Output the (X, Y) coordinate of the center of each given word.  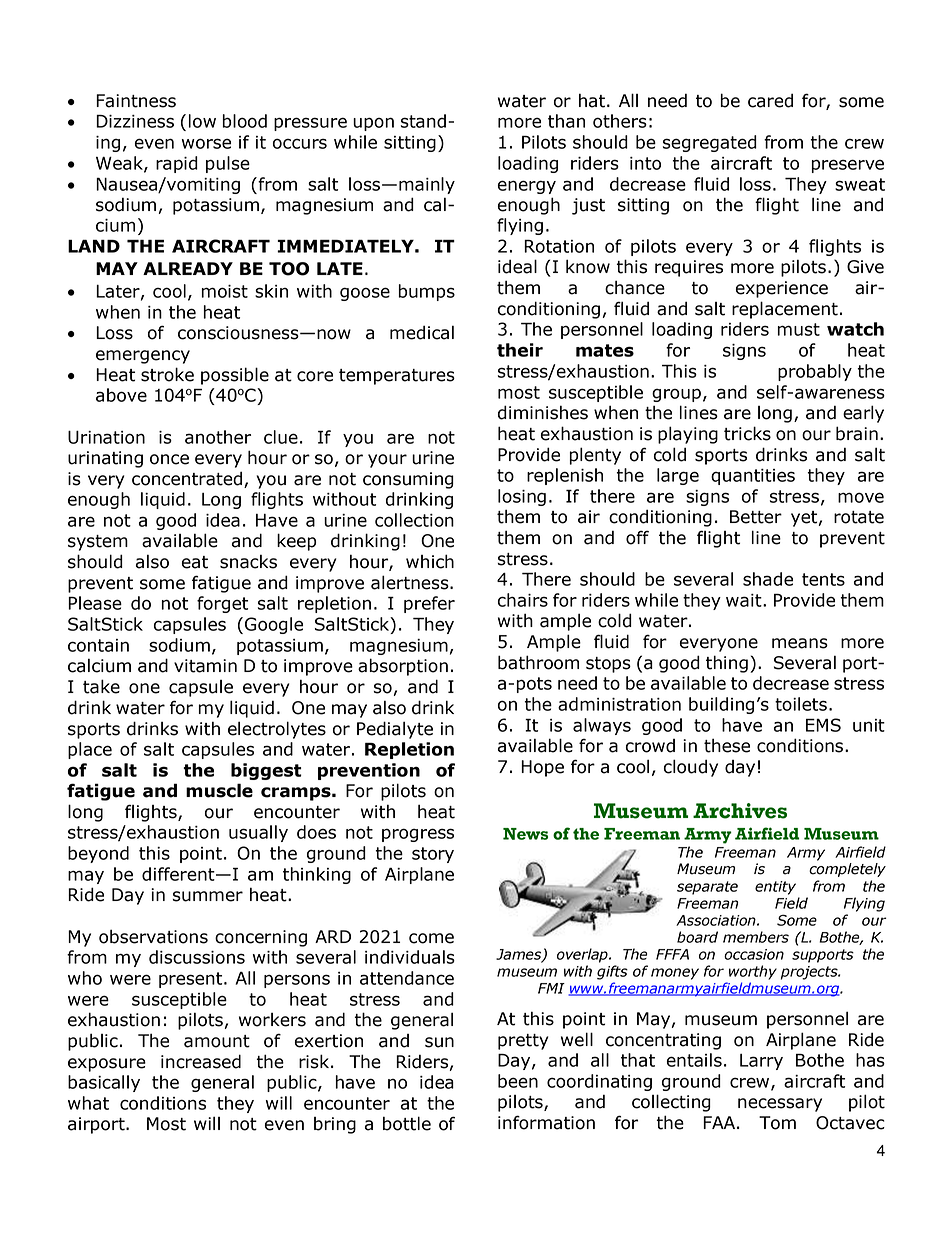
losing (522, 497)
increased (201, 1061)
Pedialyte (395, 730)
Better (756, 517)
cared (770, 100)
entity (775, 888)
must (799, 329)
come (431, 938)
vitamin (205, 666)
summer (207, 896)
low (202, 121)
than (566, 121)
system (98, 543)
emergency (143, 357)
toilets (801, 704)
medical (422, 332)
